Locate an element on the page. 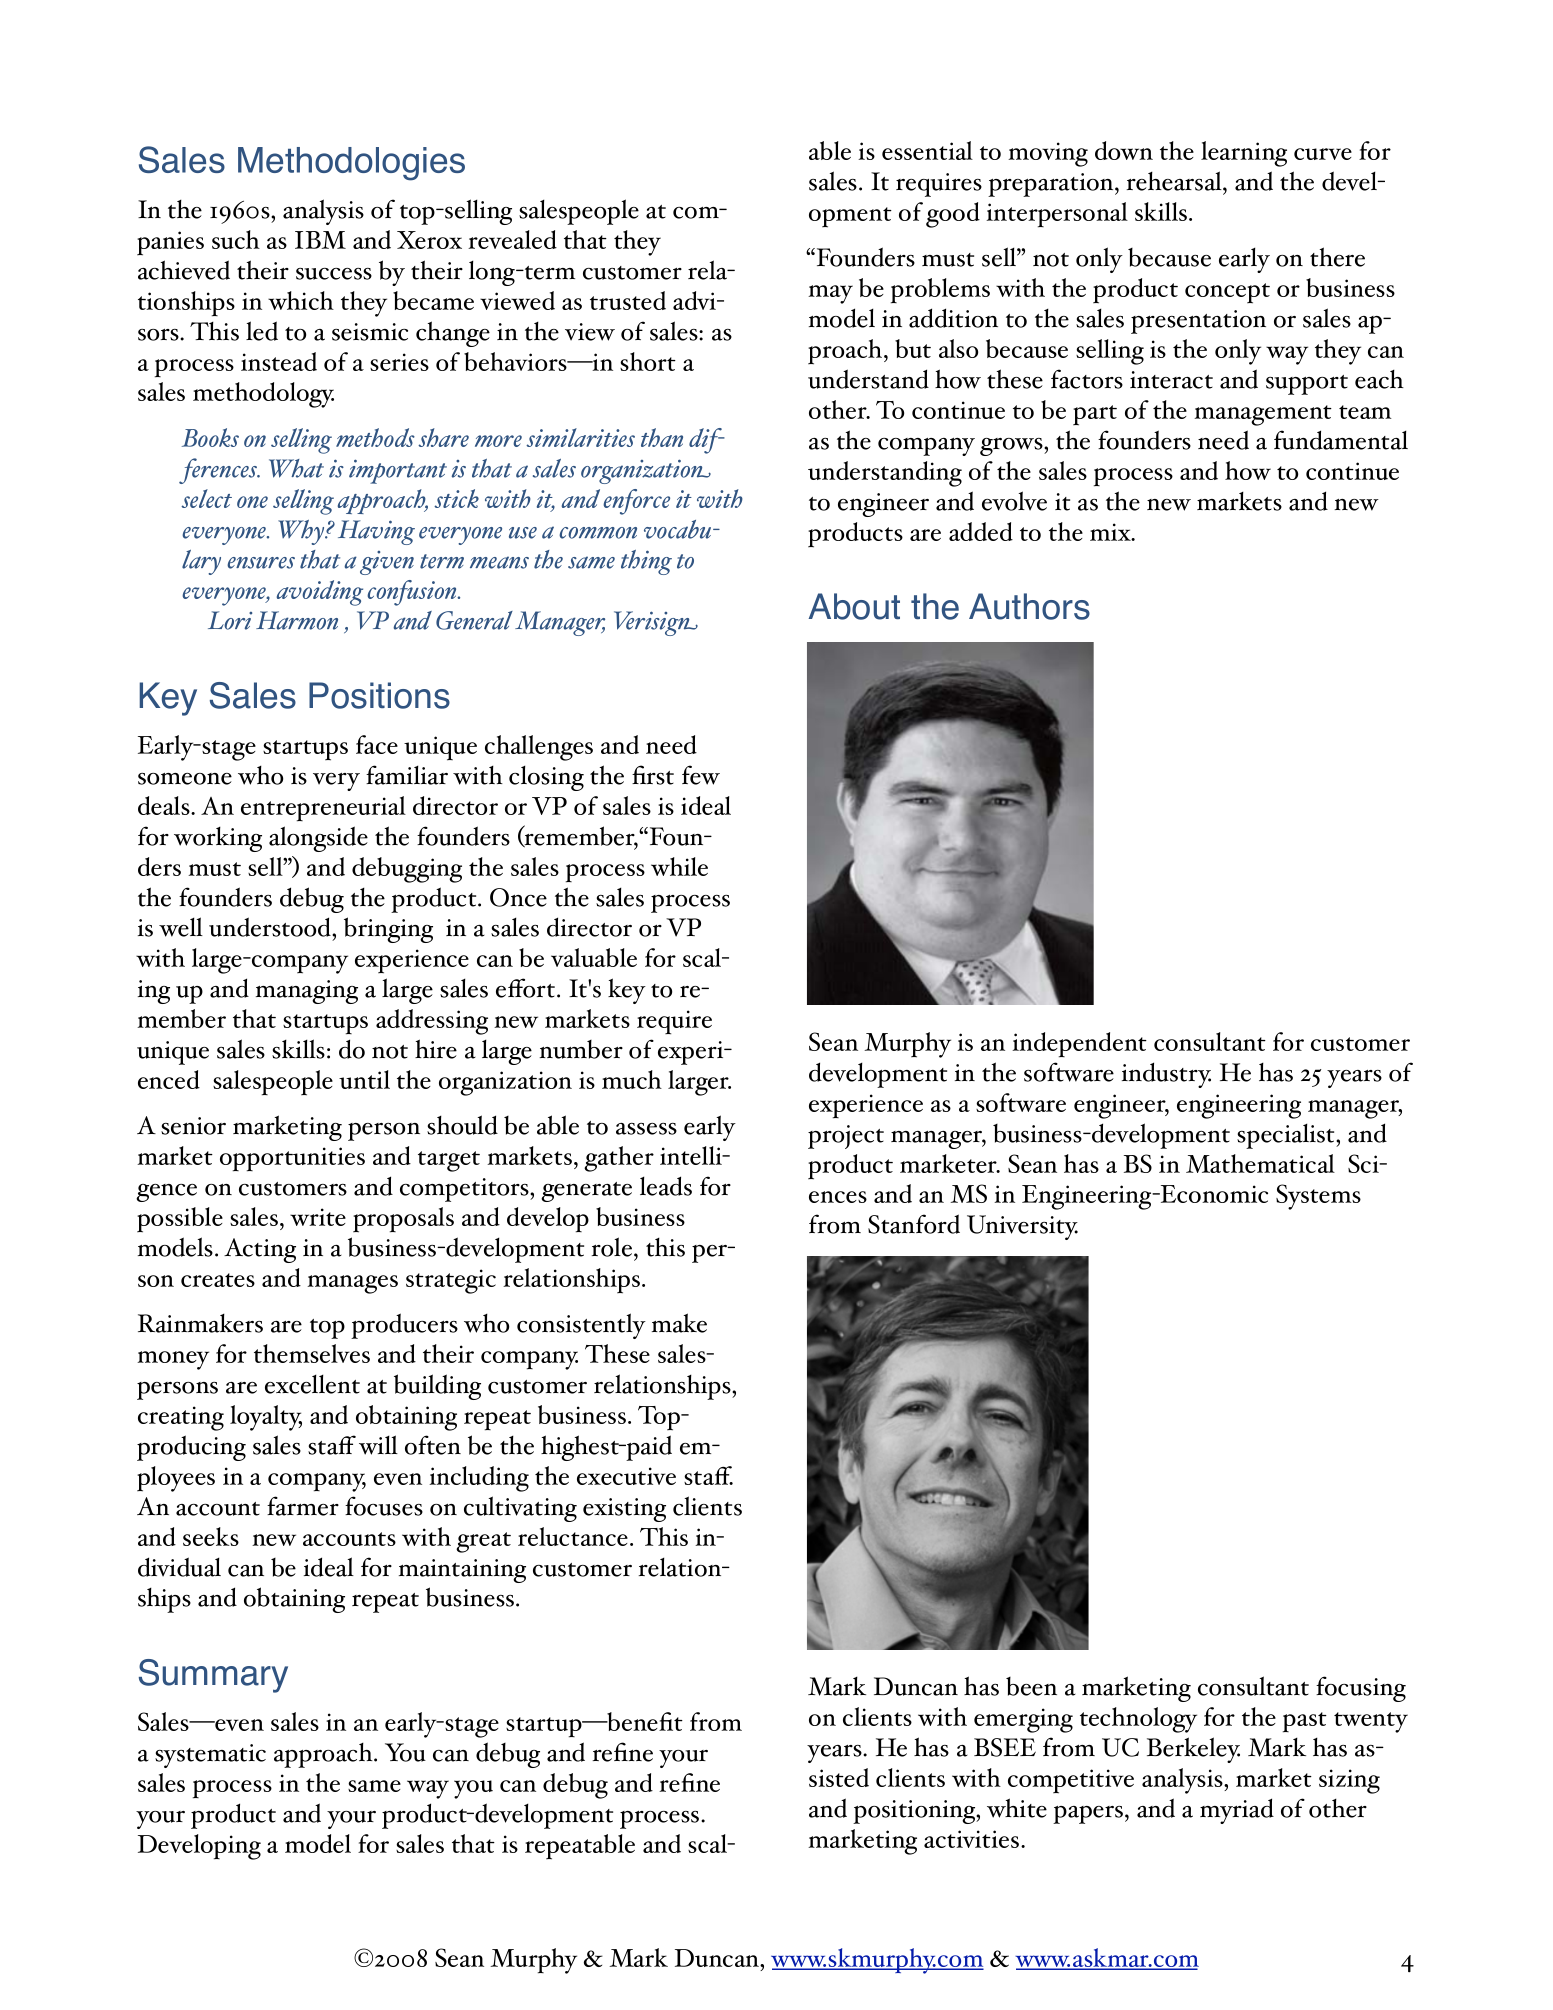 The width and height of the document is (1553, 2010). may is located at coordinates (830, 294).
